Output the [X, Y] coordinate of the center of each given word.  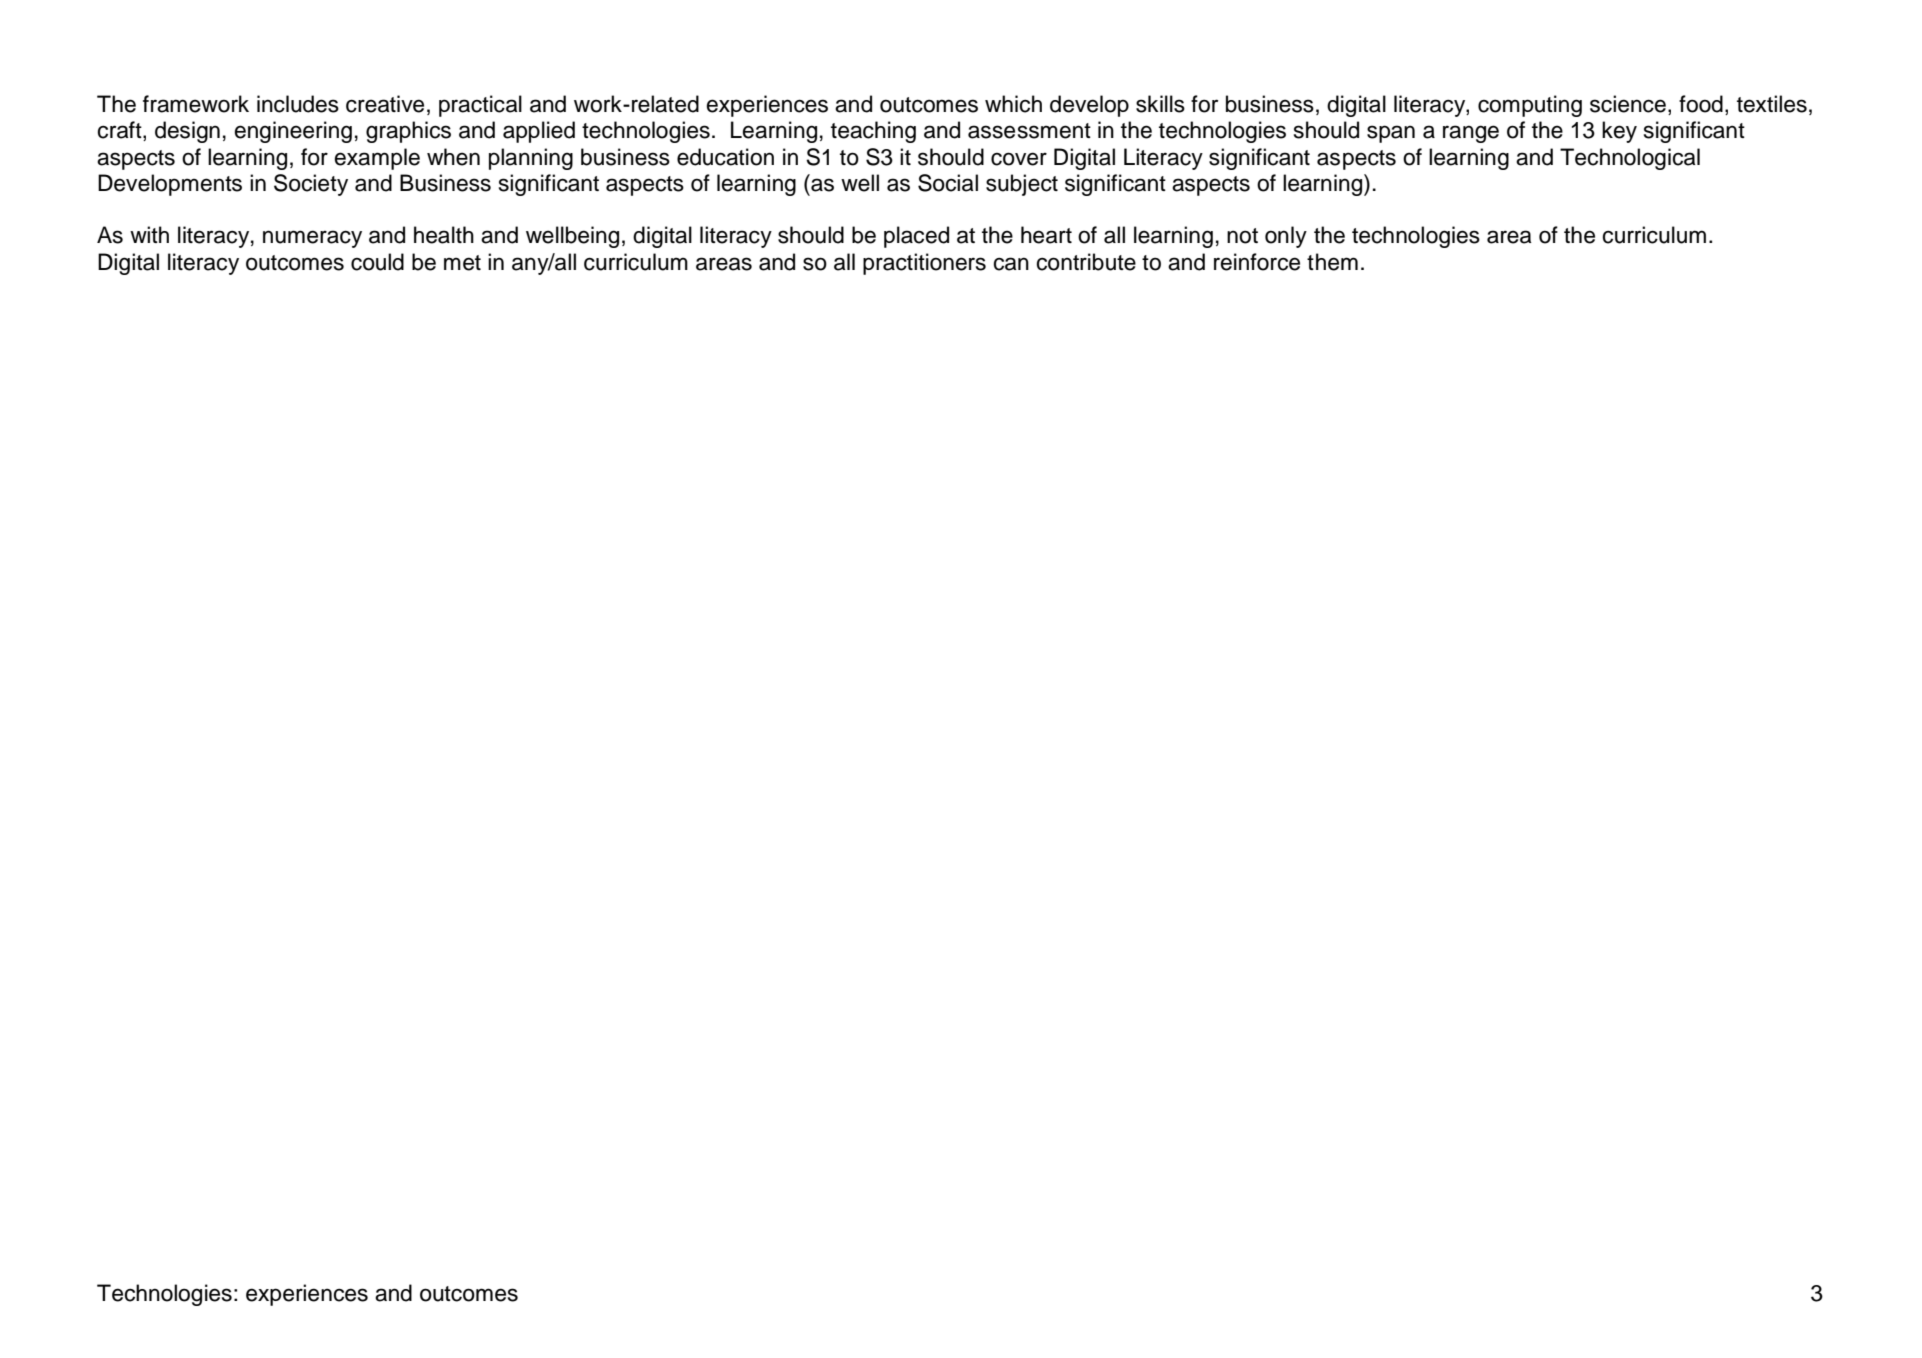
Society [311, 185]
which [1013, 104]
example [377, 159]
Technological [1630, 159]
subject [1022, 185]
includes [298, 104]
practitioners [924, 264]
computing [1530, 106]
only [1286, 237]
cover [1019, 159]
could [377, 262]
